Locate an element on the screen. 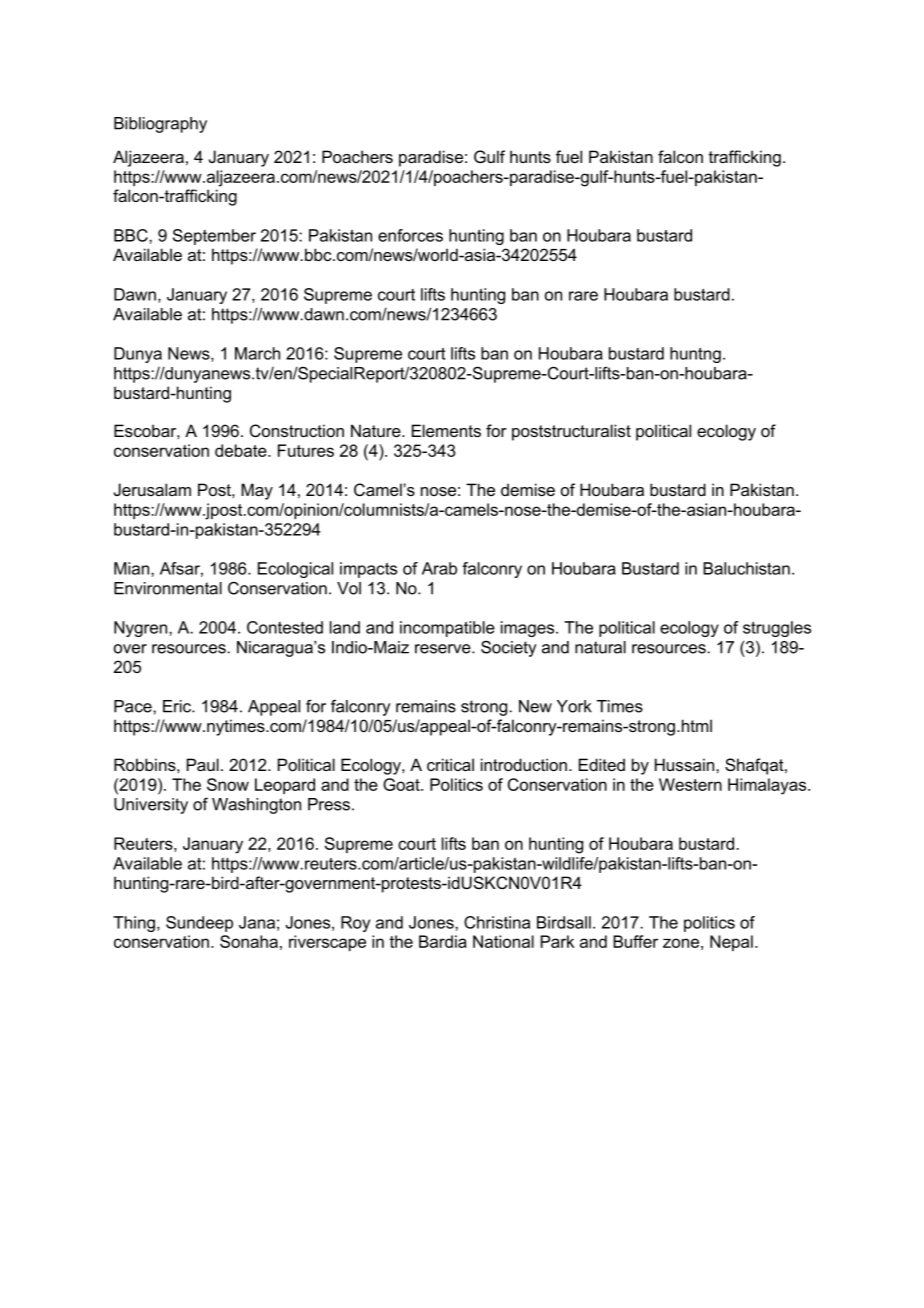 This screenshot has width=924, height=1308. enforces is located at coordinates (410, 235).
